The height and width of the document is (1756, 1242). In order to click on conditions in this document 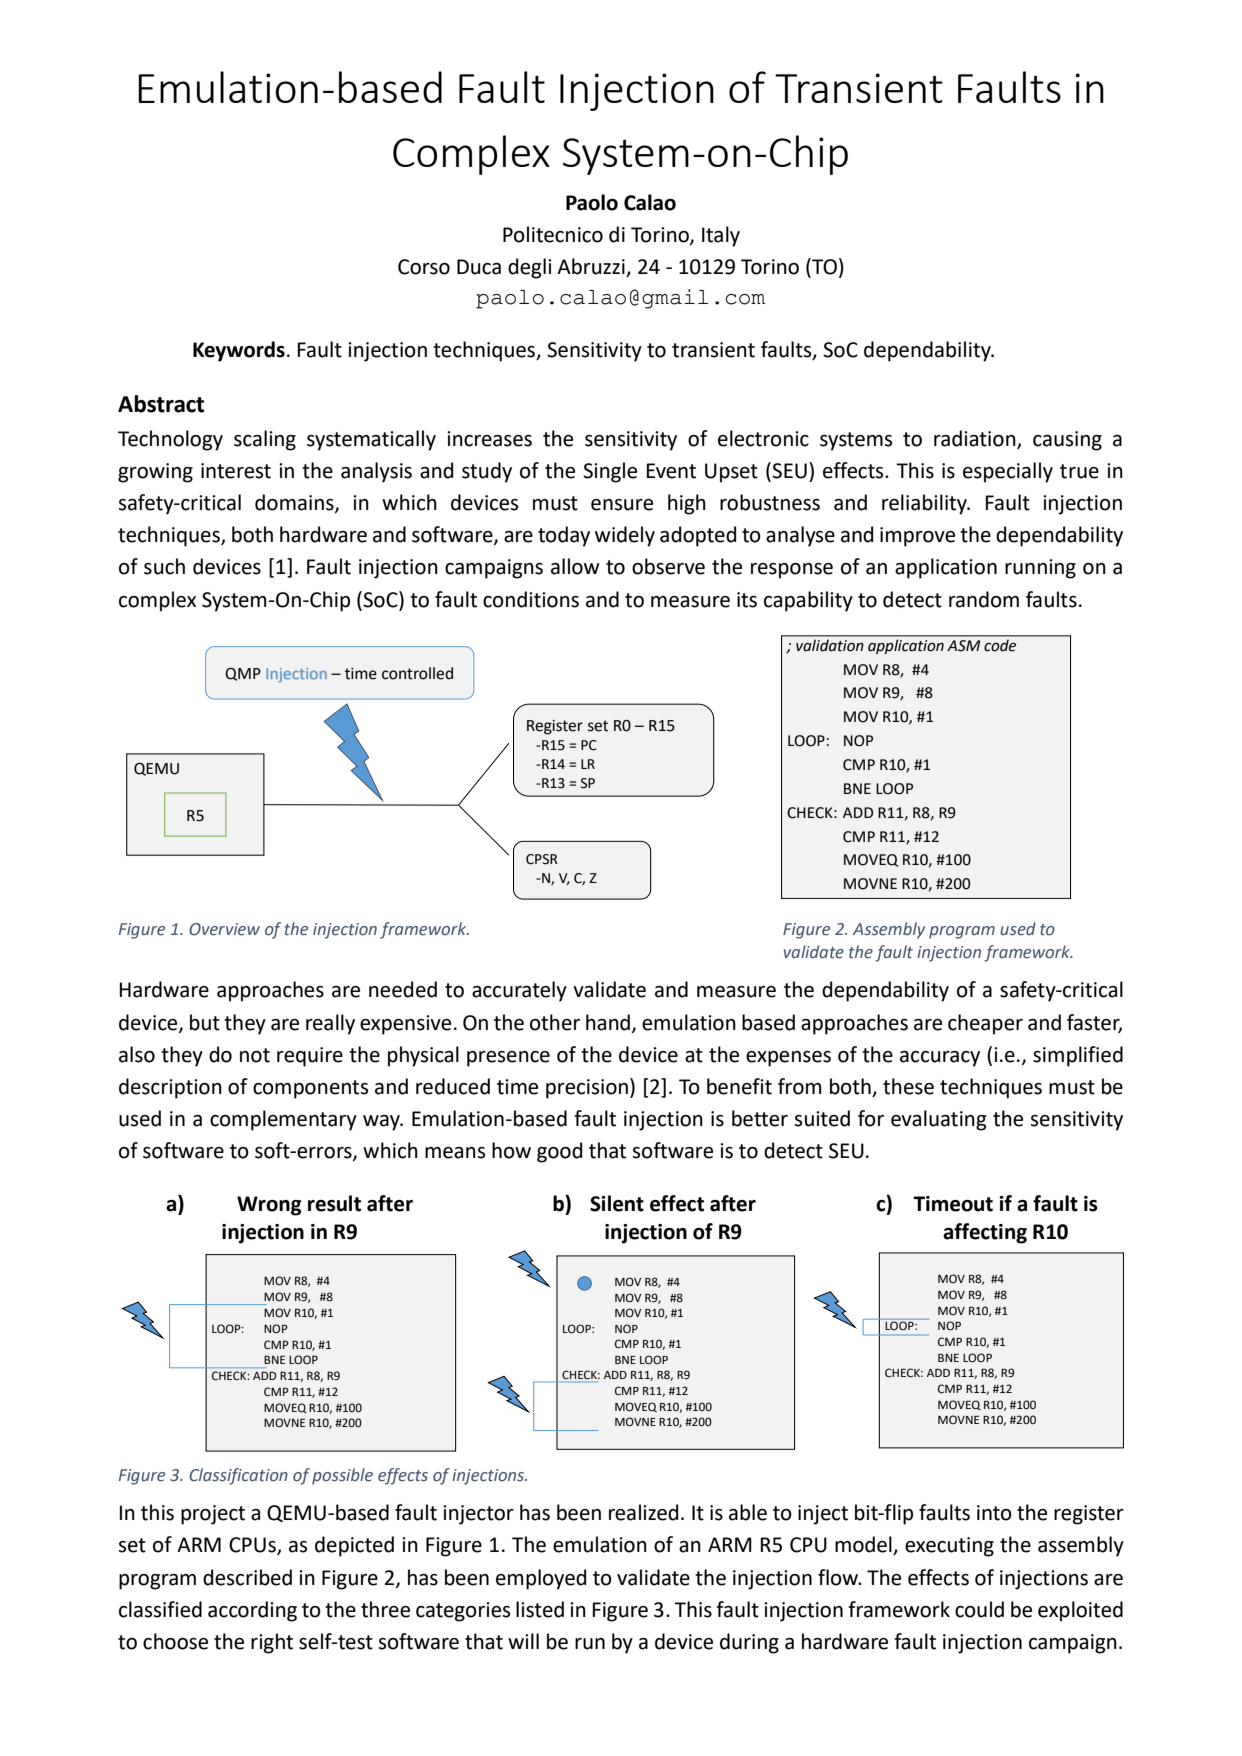, I will do `click(531, 599)`.
